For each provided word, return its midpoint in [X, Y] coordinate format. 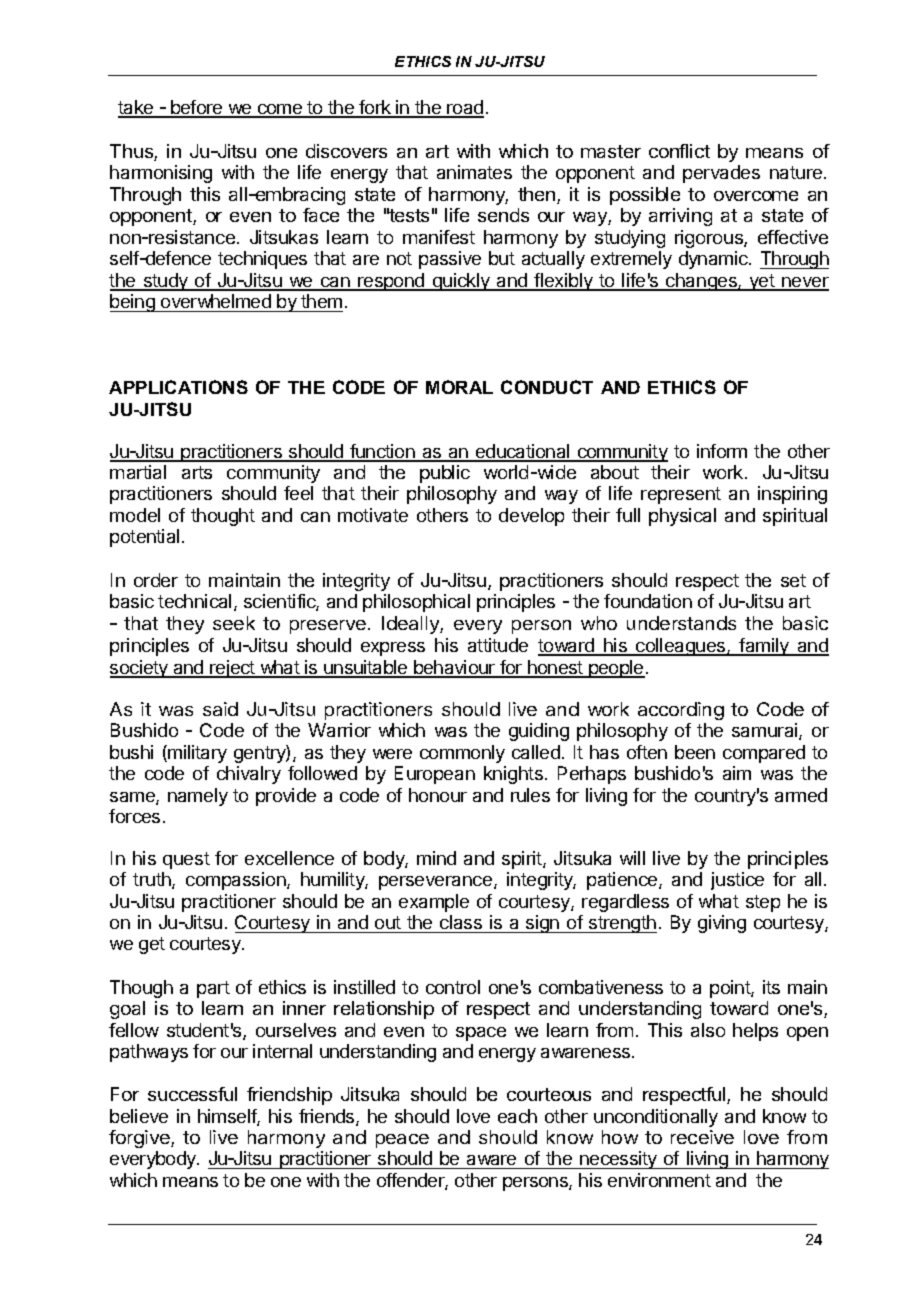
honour [438, 795]
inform [722, 451]
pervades [721, 174]
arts [197, 472]
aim [737, 773]
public [445, 474]
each [517, 1116]
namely [198, 797]
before [197, 108]
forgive [140, 1139]
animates [474, 172]
